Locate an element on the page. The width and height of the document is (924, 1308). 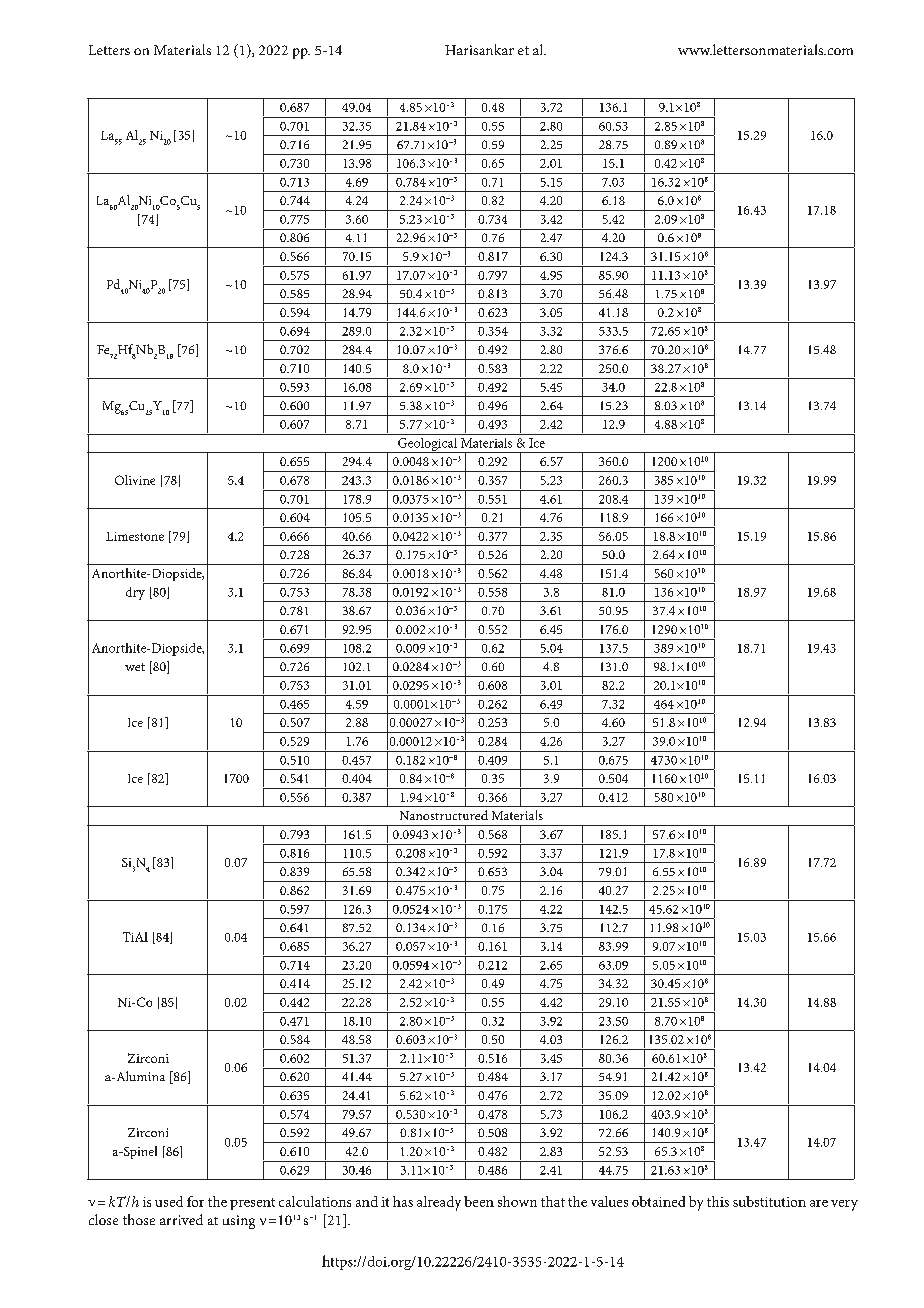
been is located at coordinates (479, 1201).
